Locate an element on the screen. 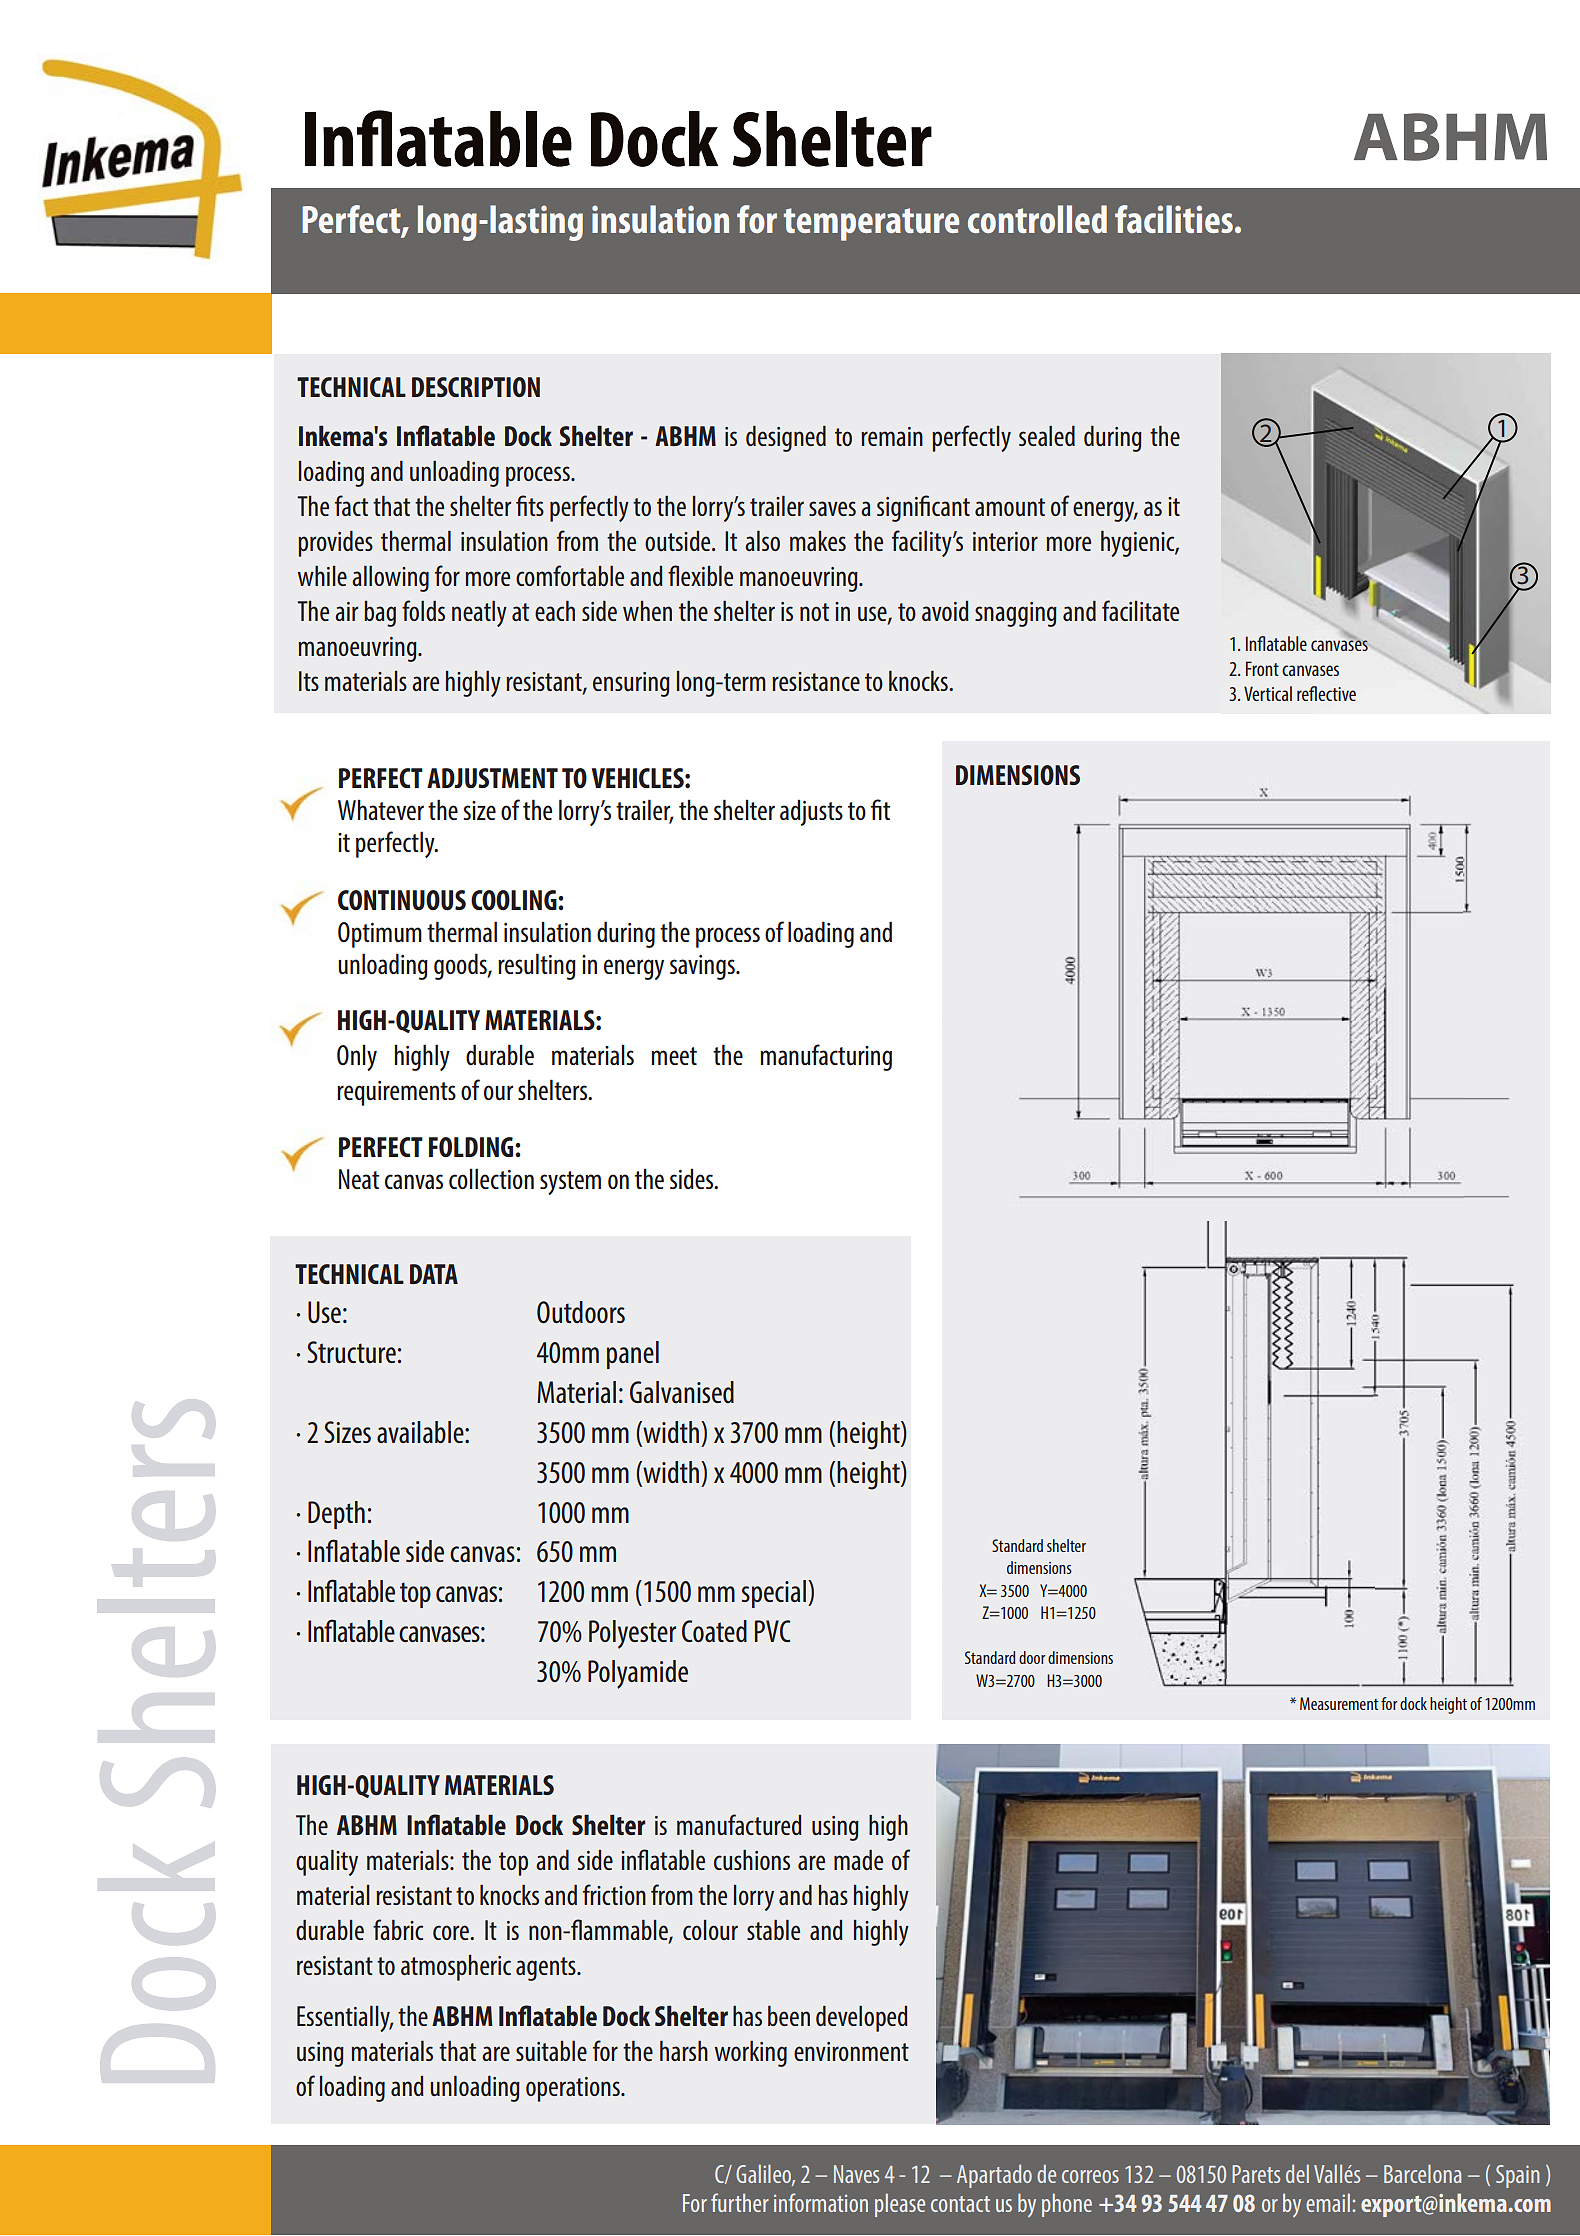 The height and width of the screenshot is (2236, 1580). operations is located at coordinates (574, 2089).
